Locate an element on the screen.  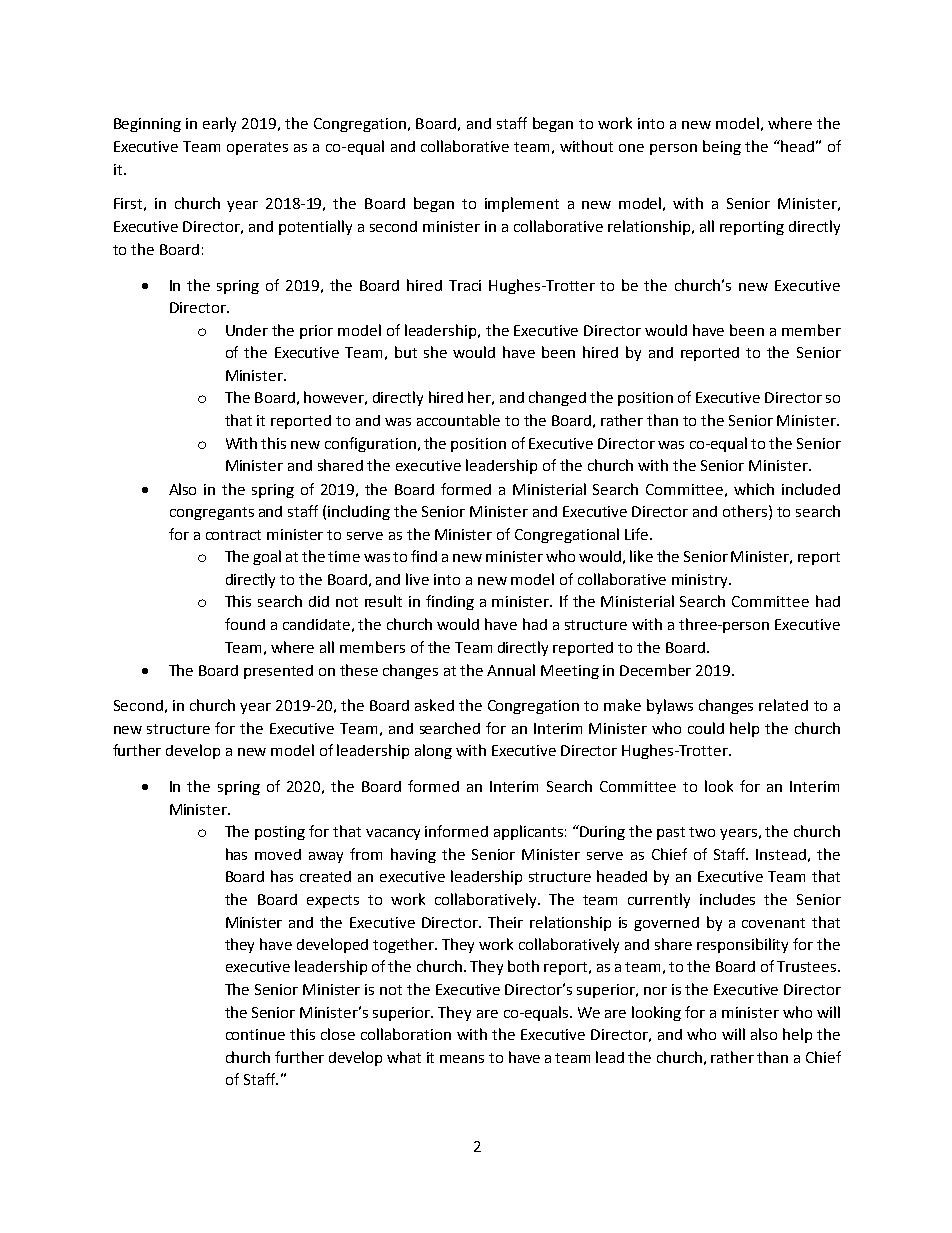
means is located at coordinates (462, 1059).
